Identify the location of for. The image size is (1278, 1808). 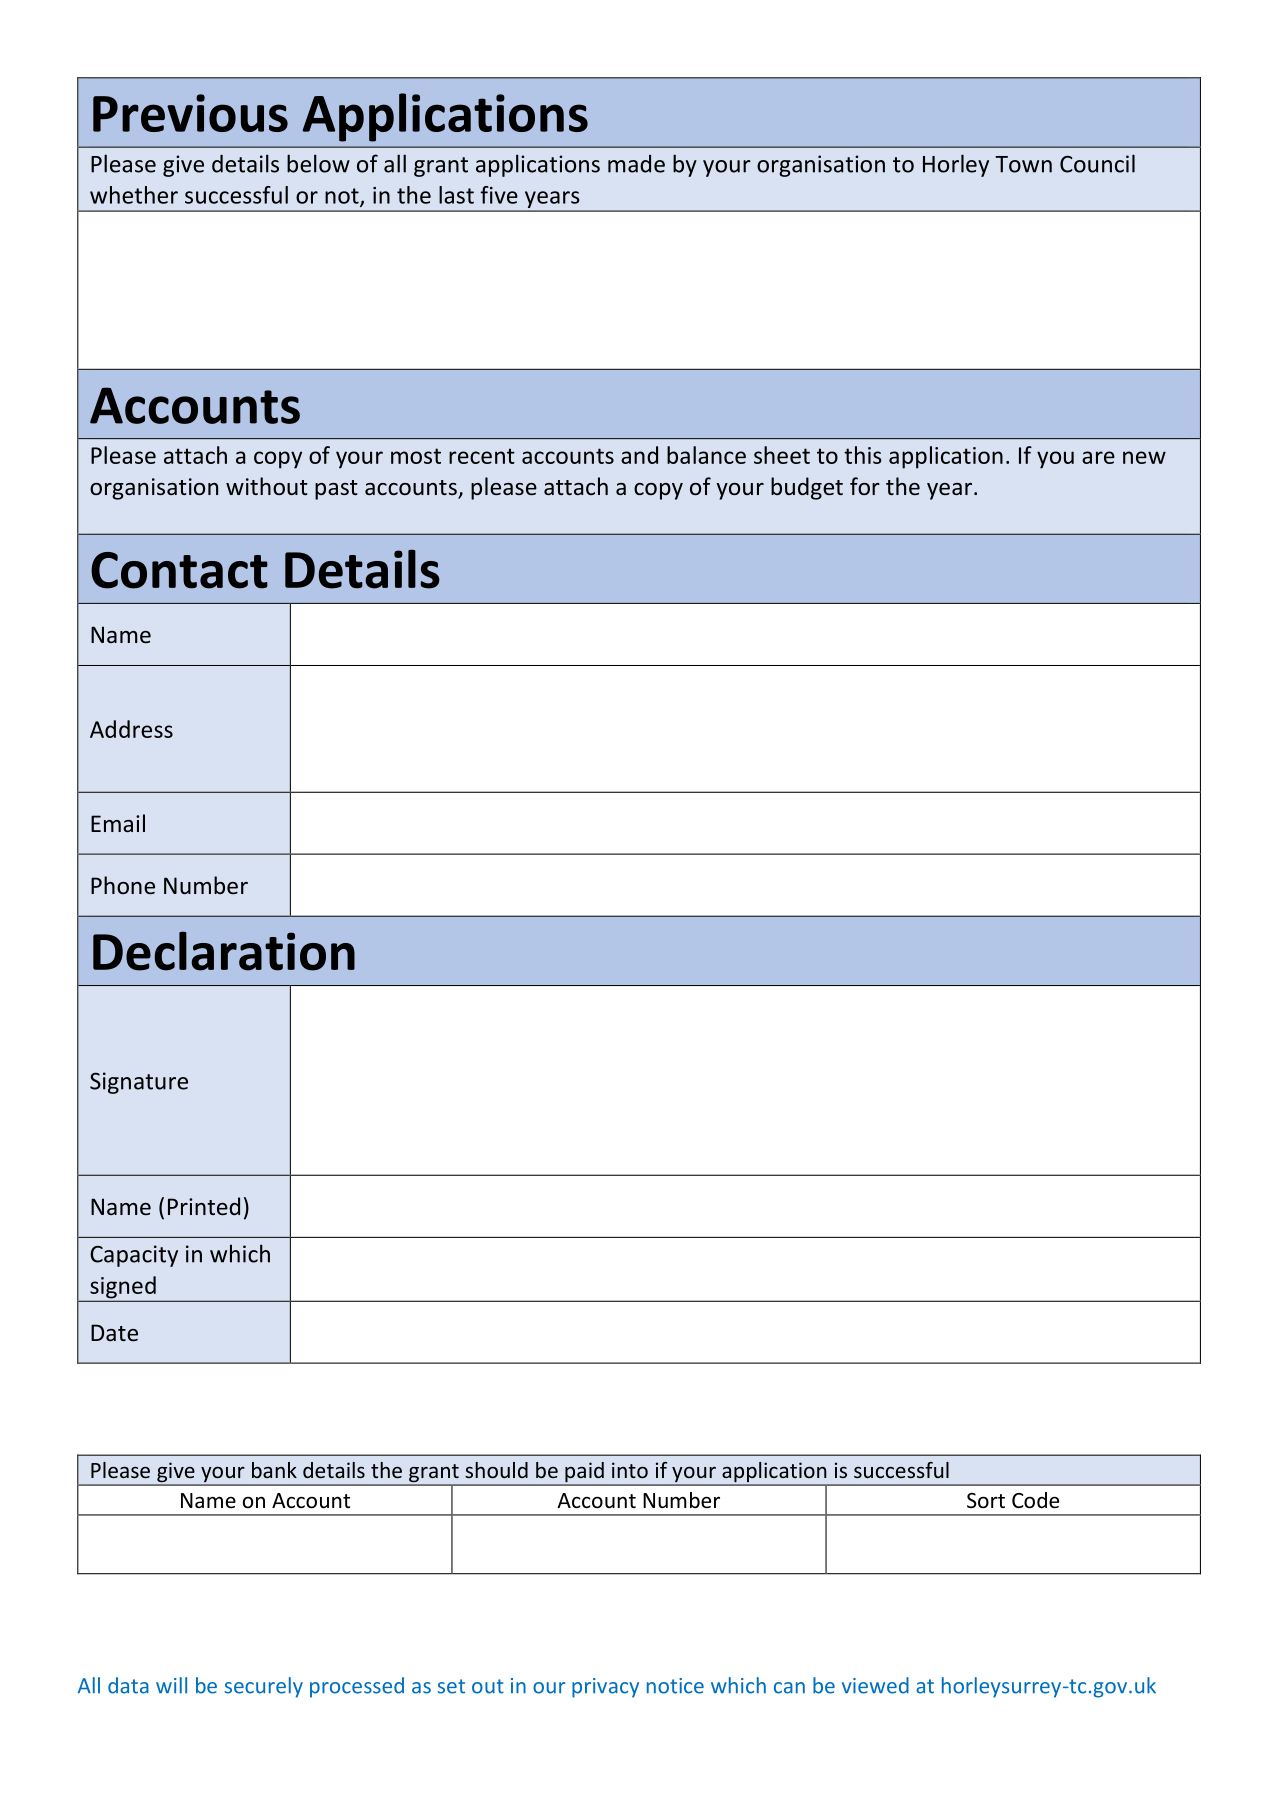
(865, 486).
